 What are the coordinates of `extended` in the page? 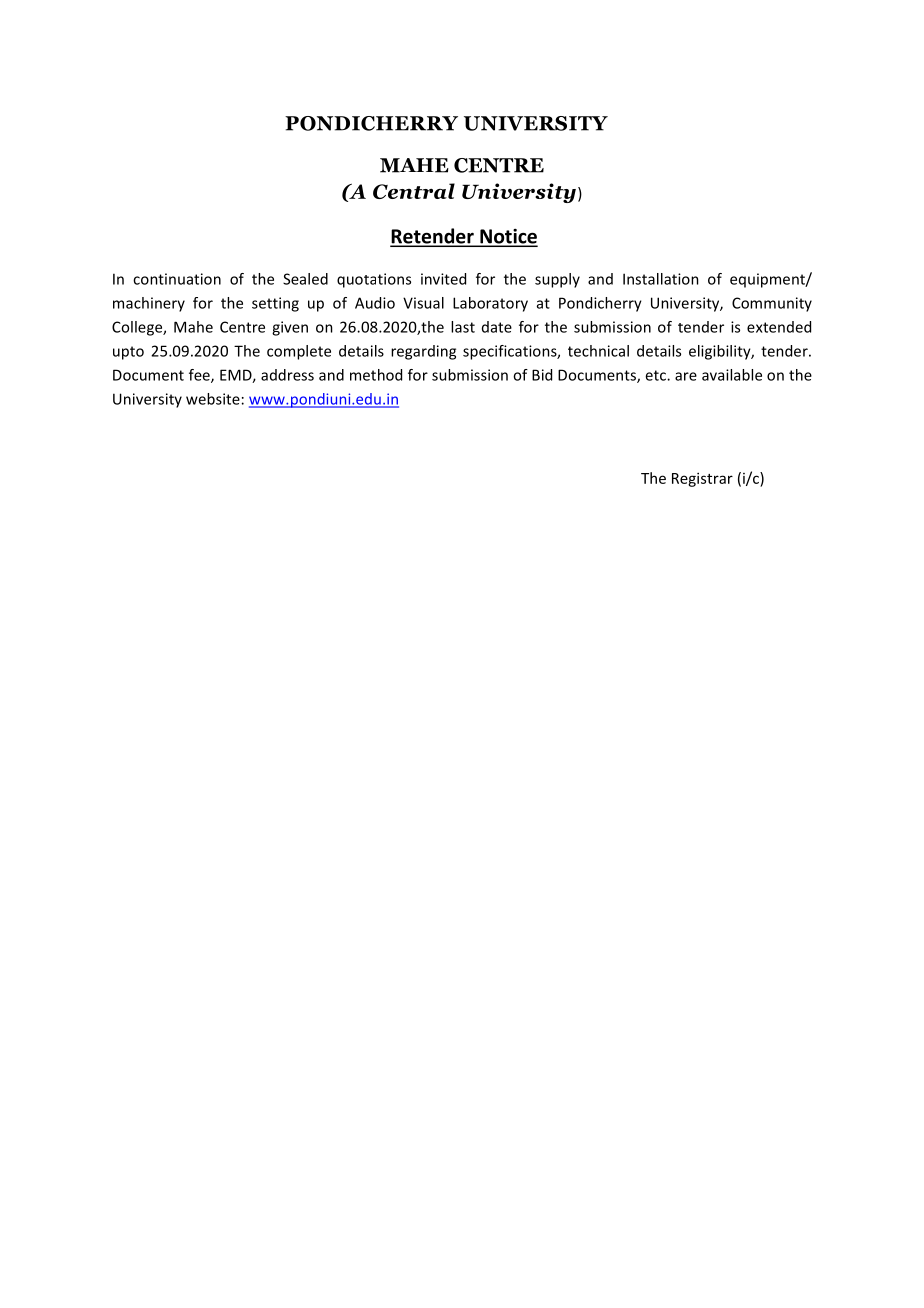 It's located at (779, 327).
